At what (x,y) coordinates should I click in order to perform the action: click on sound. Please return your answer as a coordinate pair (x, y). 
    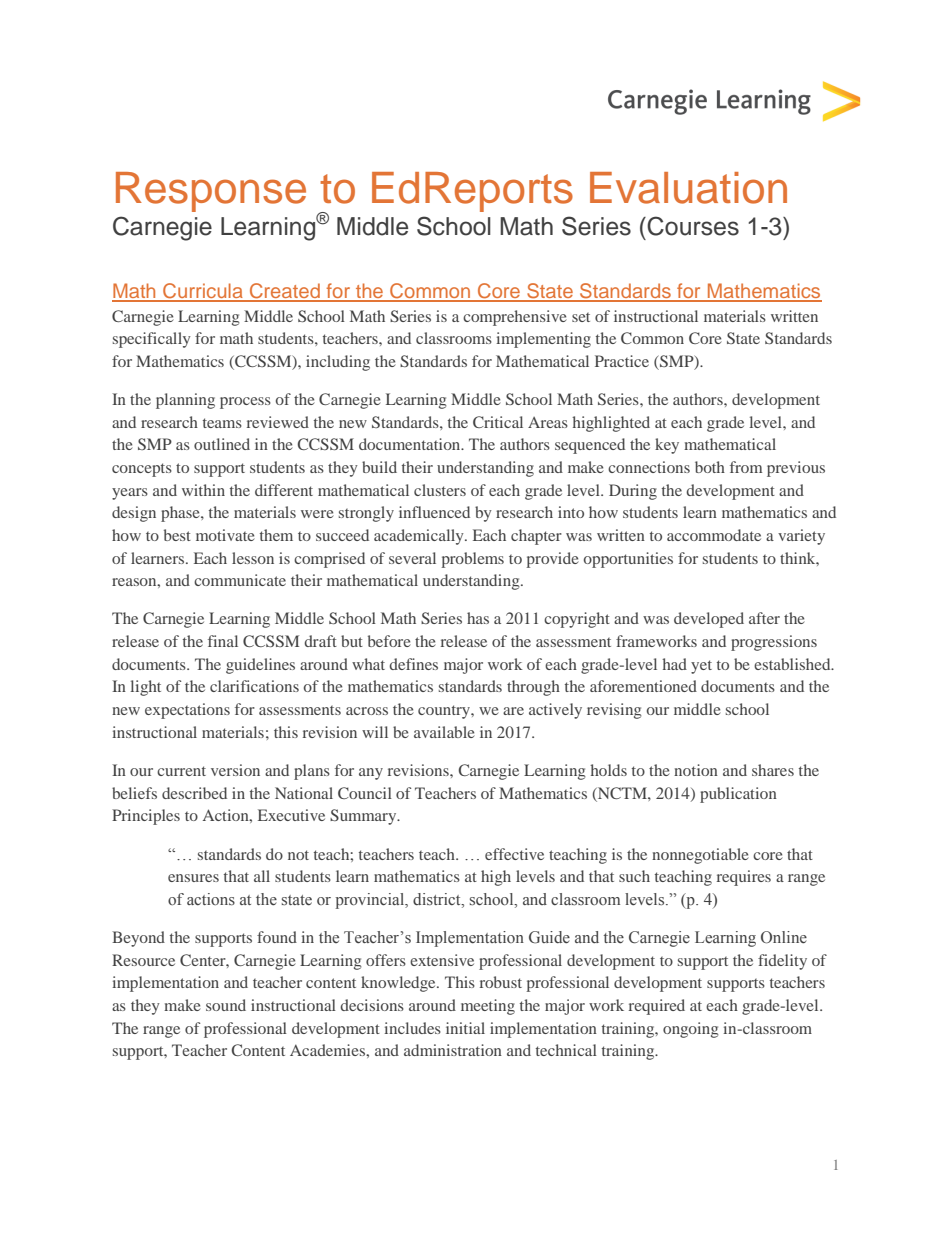
    Looking at the image, I should click on (226, 1005).
